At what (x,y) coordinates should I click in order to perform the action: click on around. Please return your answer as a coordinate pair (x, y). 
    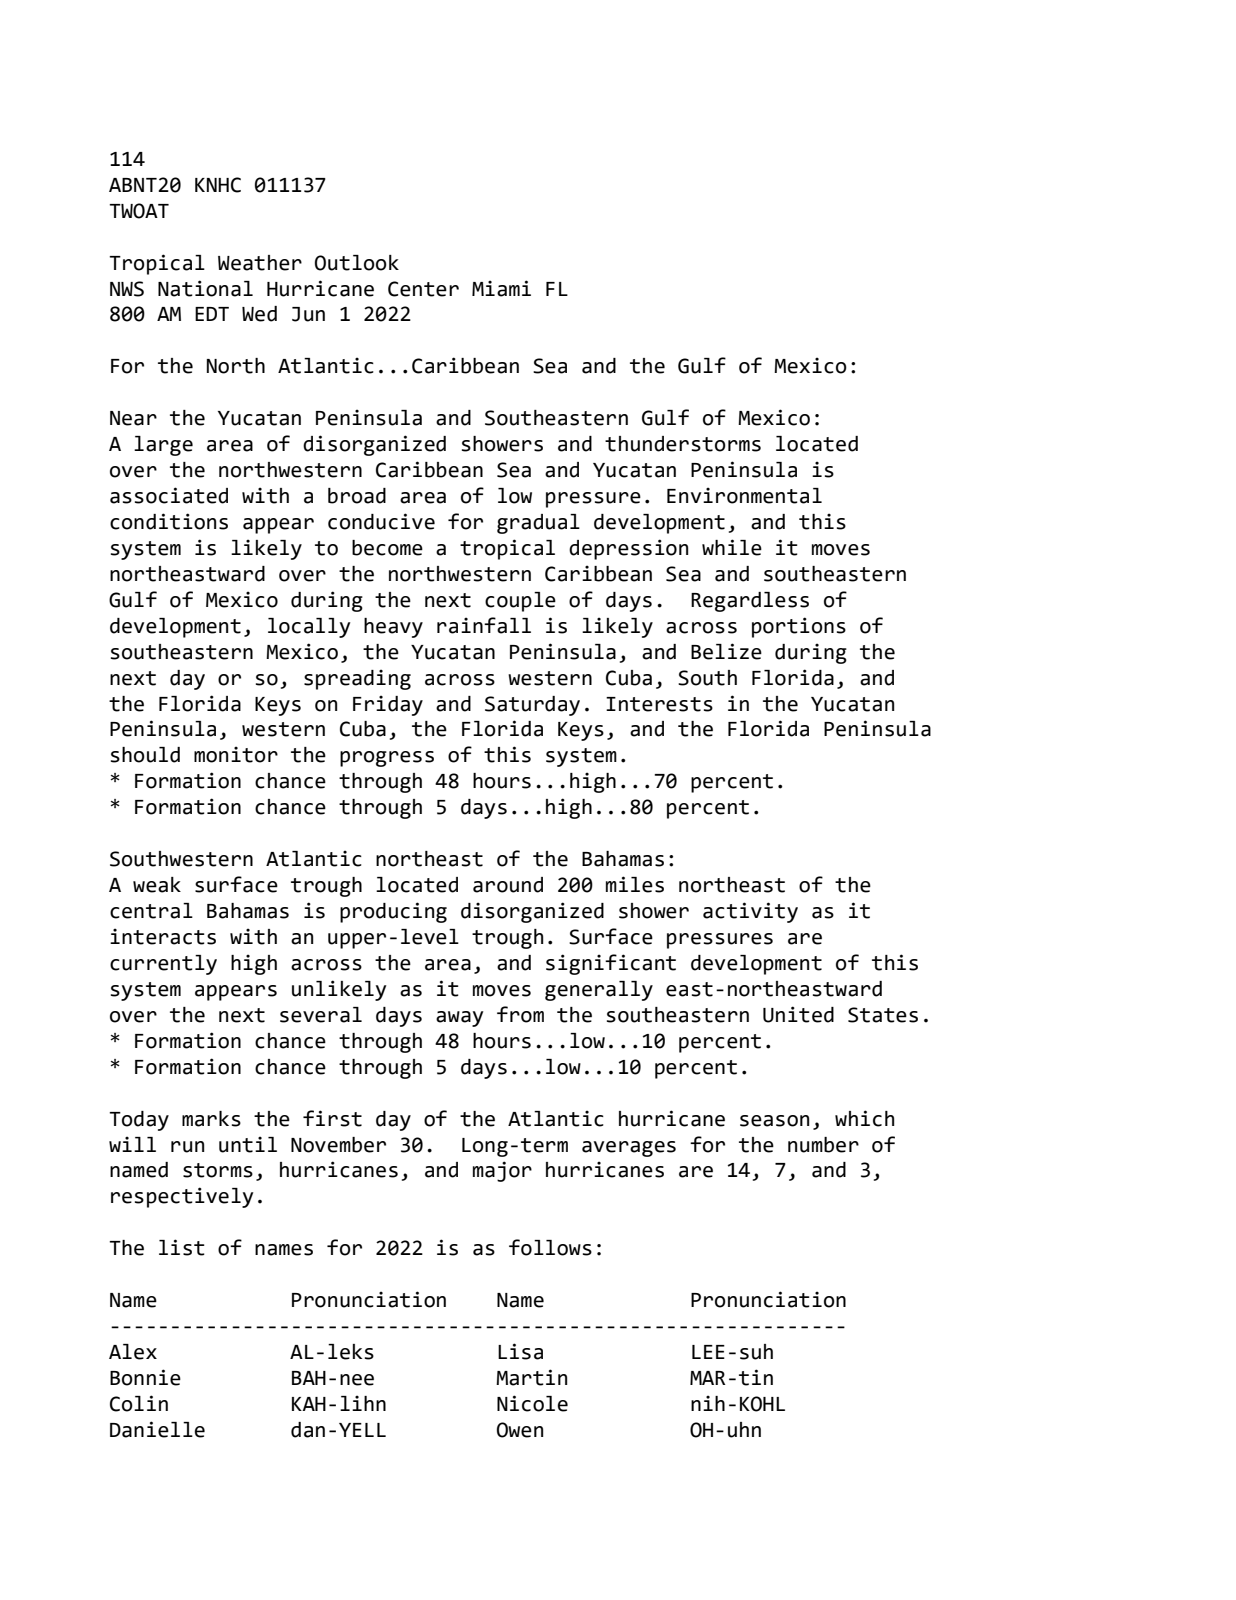
    Looking at the image, I should click on (508, 885).
